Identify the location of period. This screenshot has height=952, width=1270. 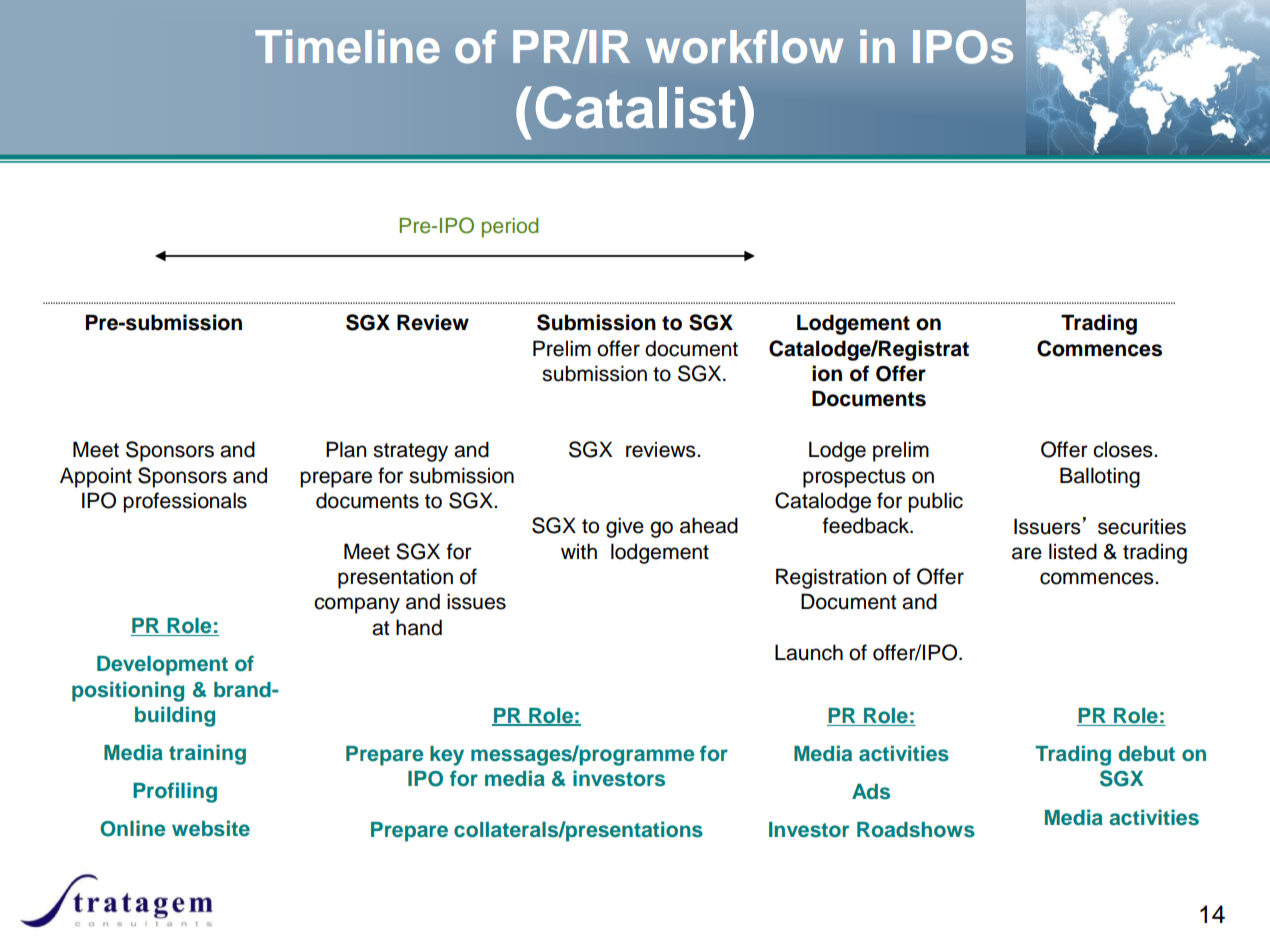
(510, 228).
